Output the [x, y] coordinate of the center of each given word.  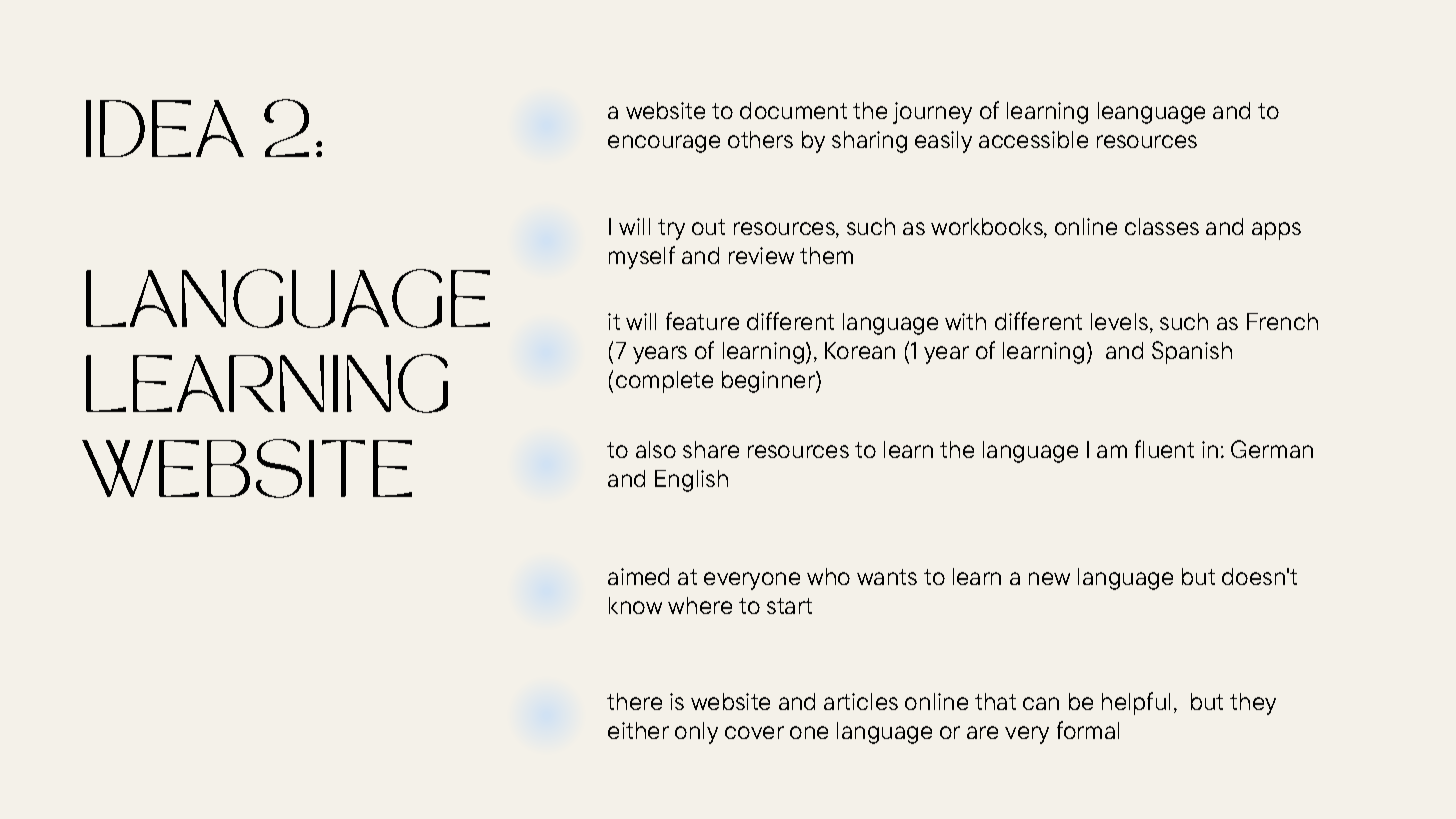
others [760, 139]
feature [702, 321]
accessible [1033, 139]
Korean [860, 350]
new [1049, 578]
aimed [638, 576]
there [634, 701]
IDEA [165, 128]
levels [1119, 321]
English [691, 481]
